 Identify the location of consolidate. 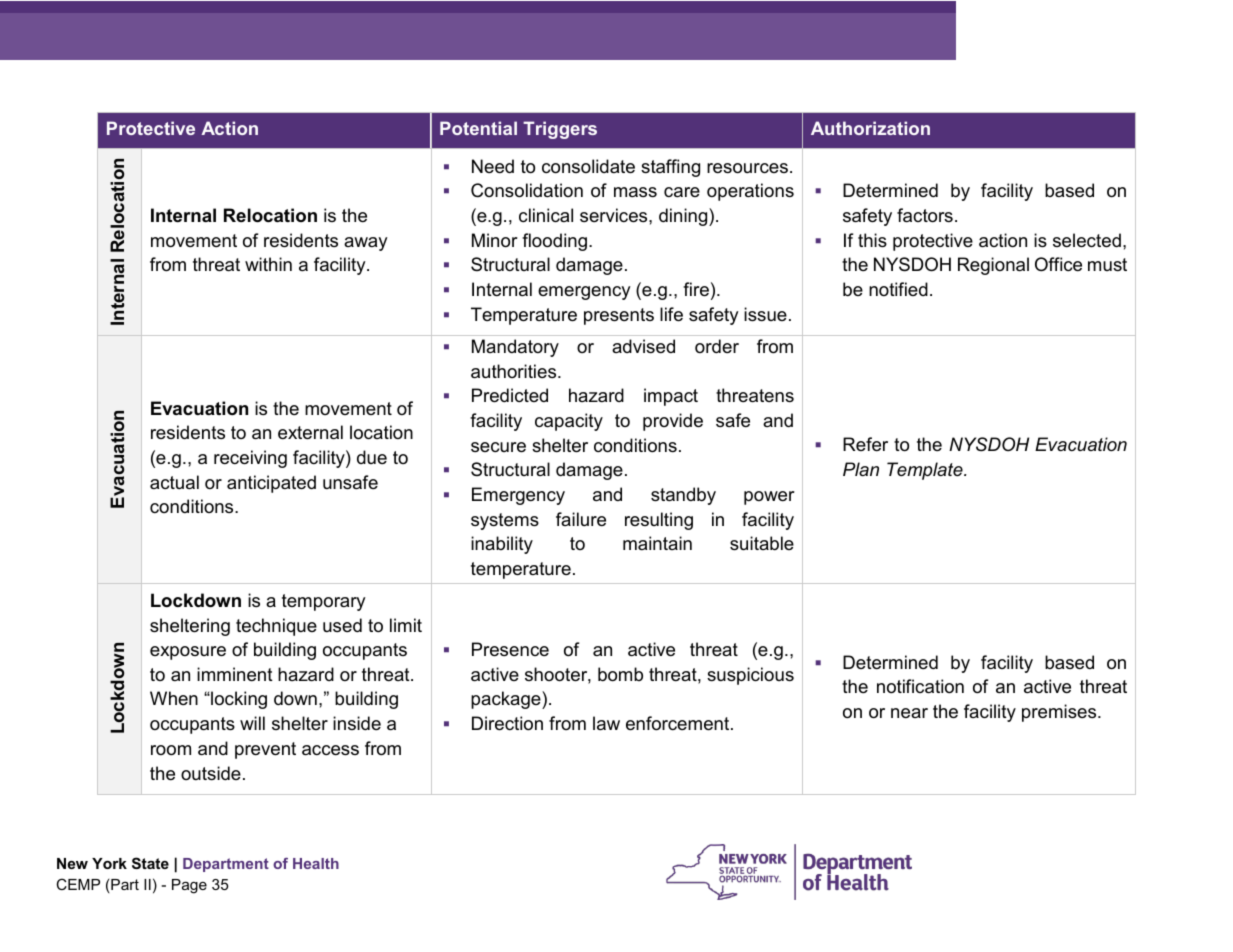
(588, 166).
